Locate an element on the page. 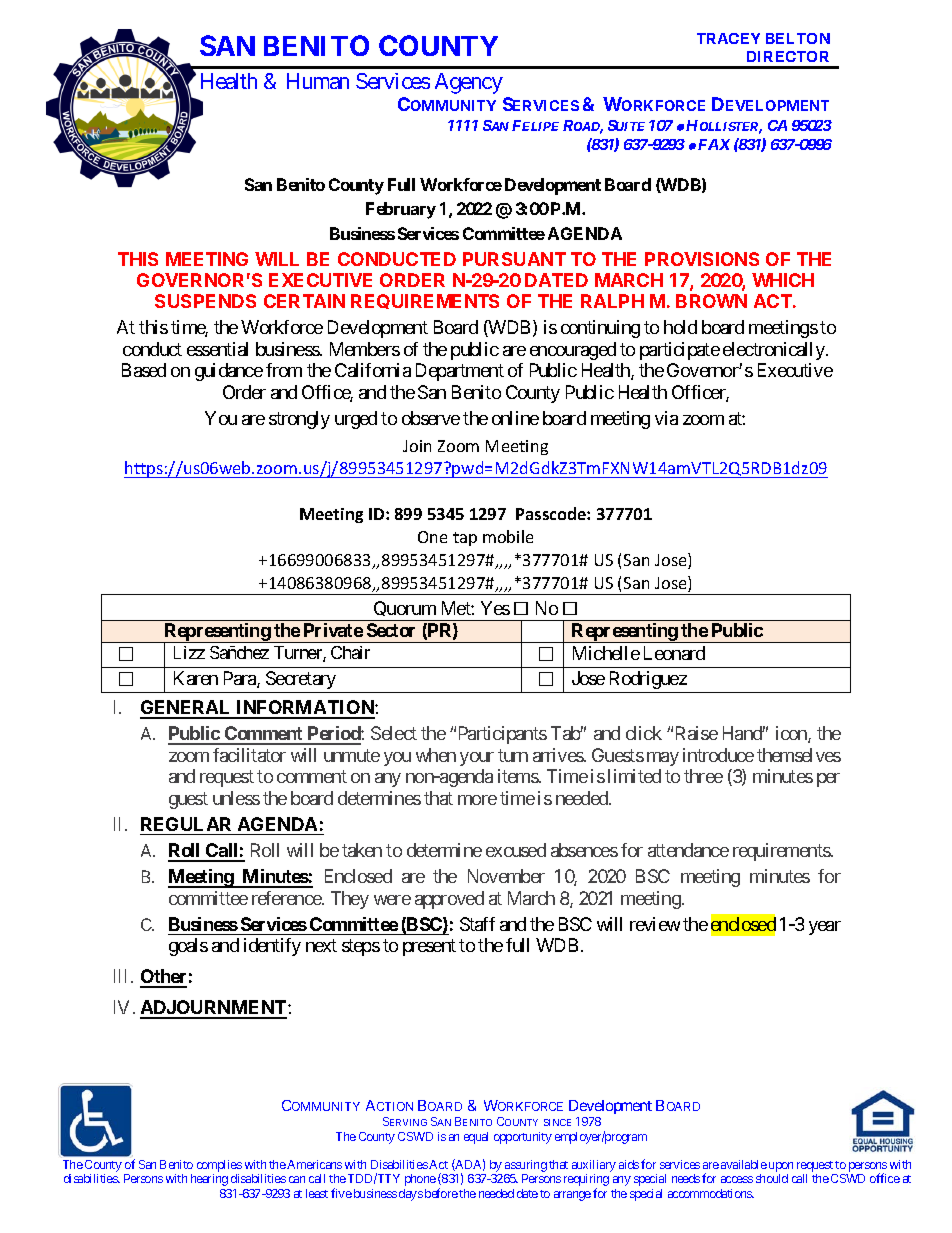 This document has height=1233, width=952. Leonard is located at coordinates (674, 653).
